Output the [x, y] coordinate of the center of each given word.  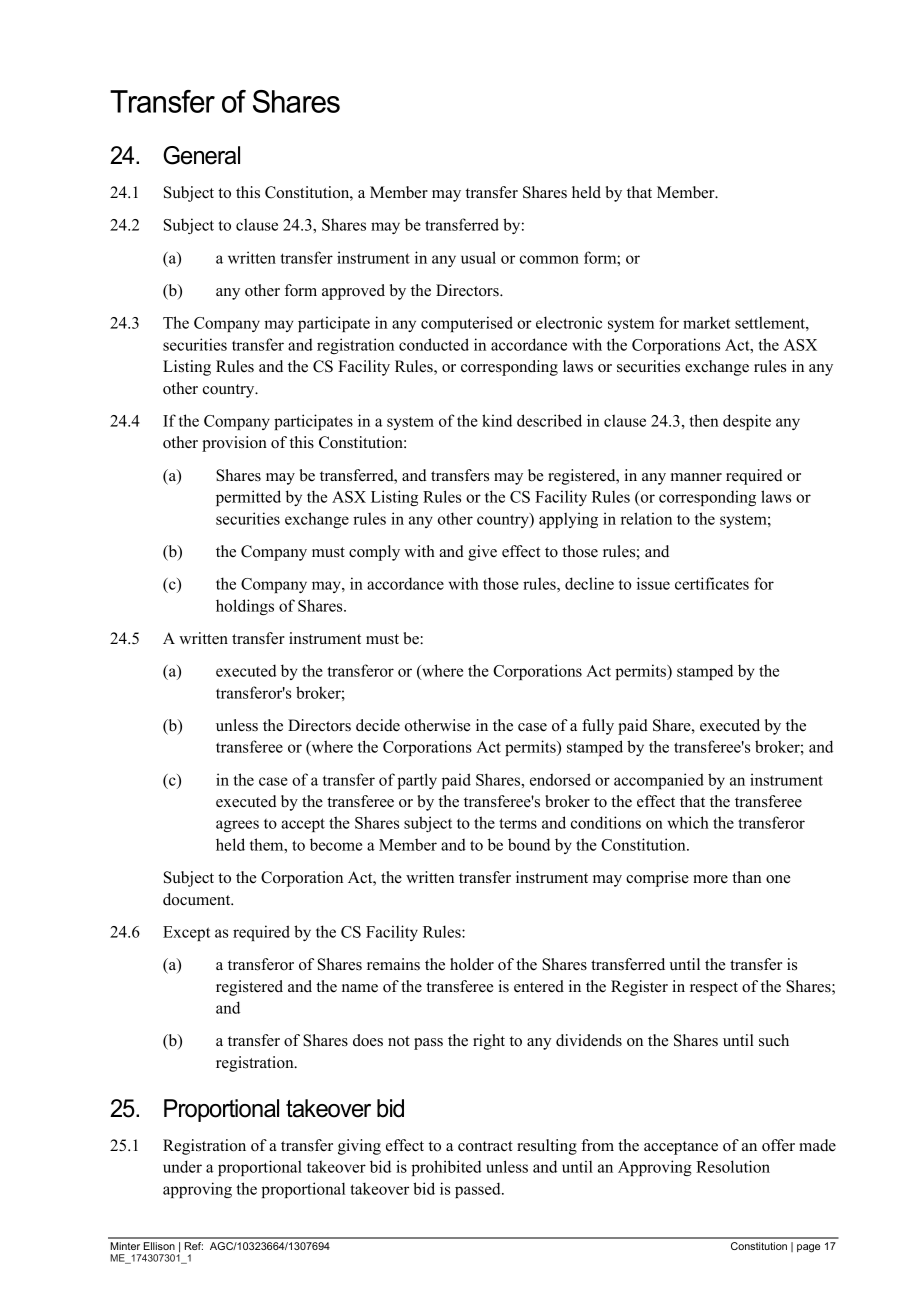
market [706, 323]
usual [478, 257]
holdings [245, 607]
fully [598, 727]
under [182, 1166]
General [201, 155]
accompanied [659, 781]
